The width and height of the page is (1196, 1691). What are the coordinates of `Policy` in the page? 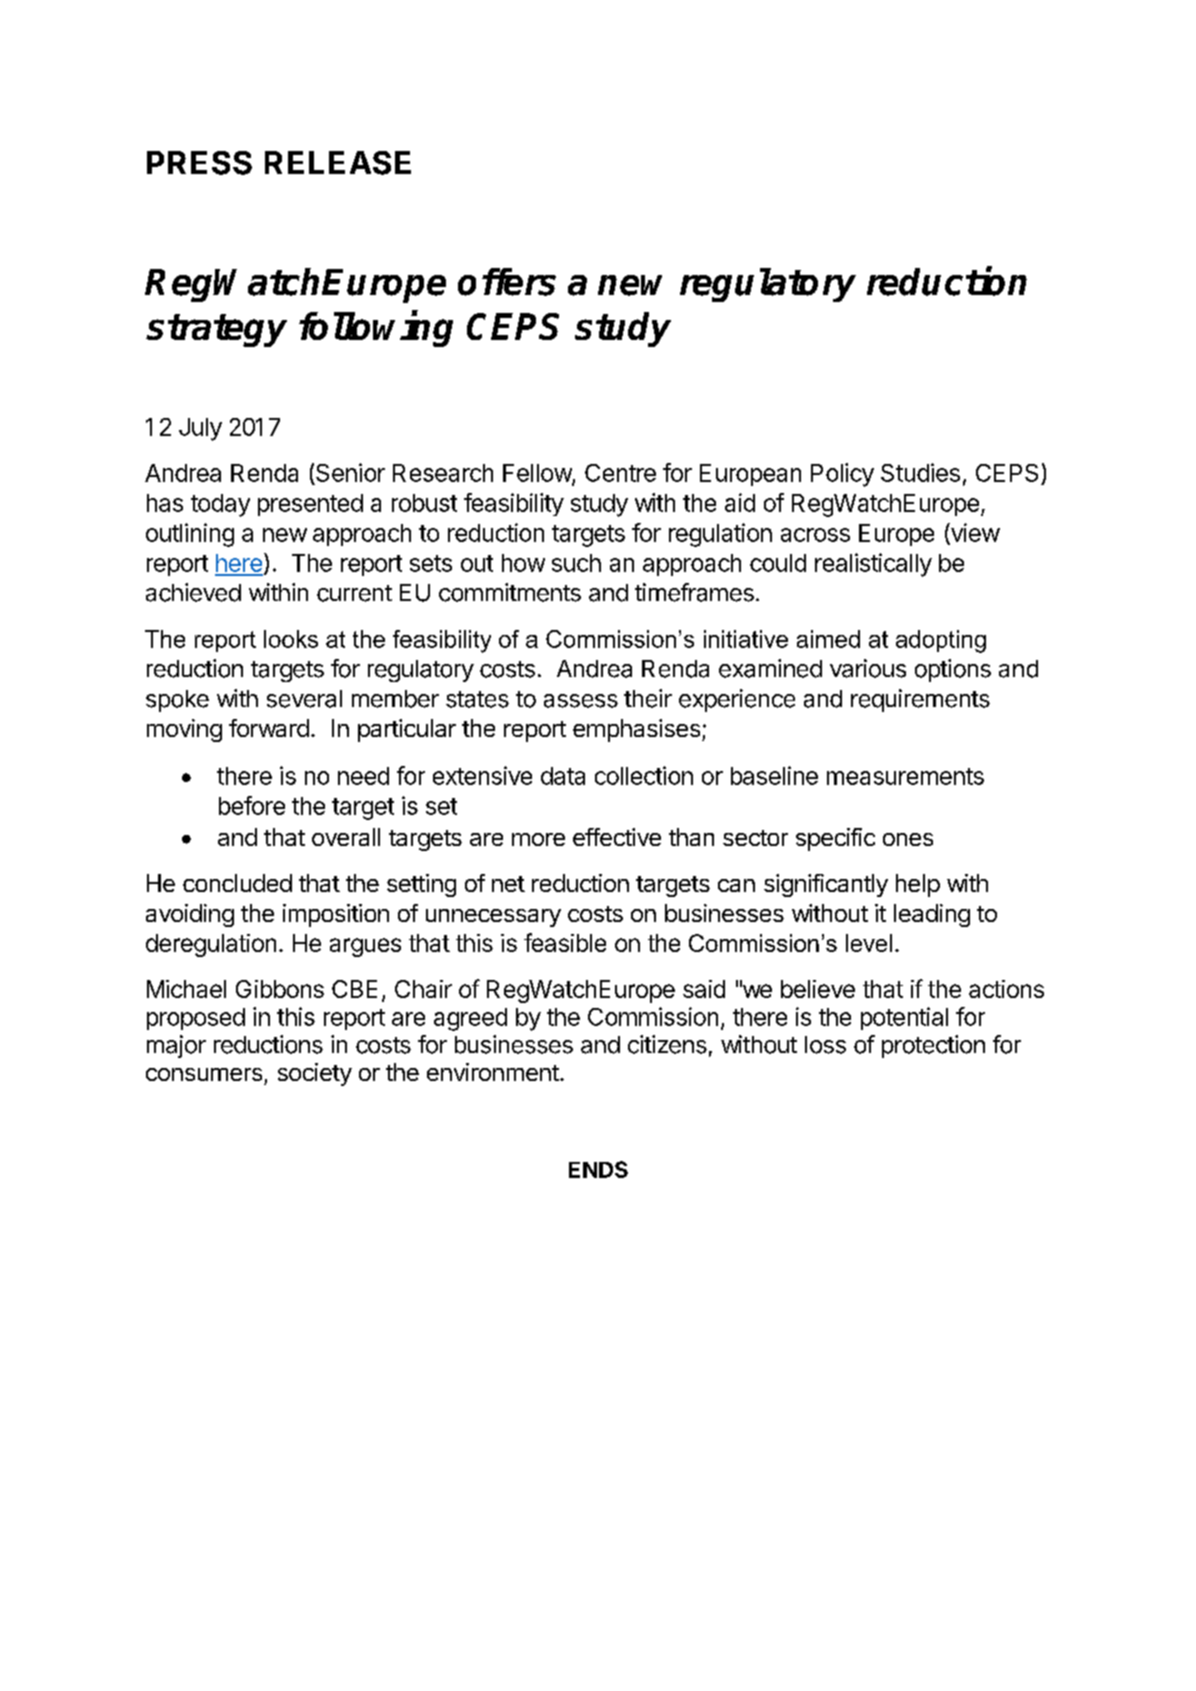 It's located at (842, 475).
